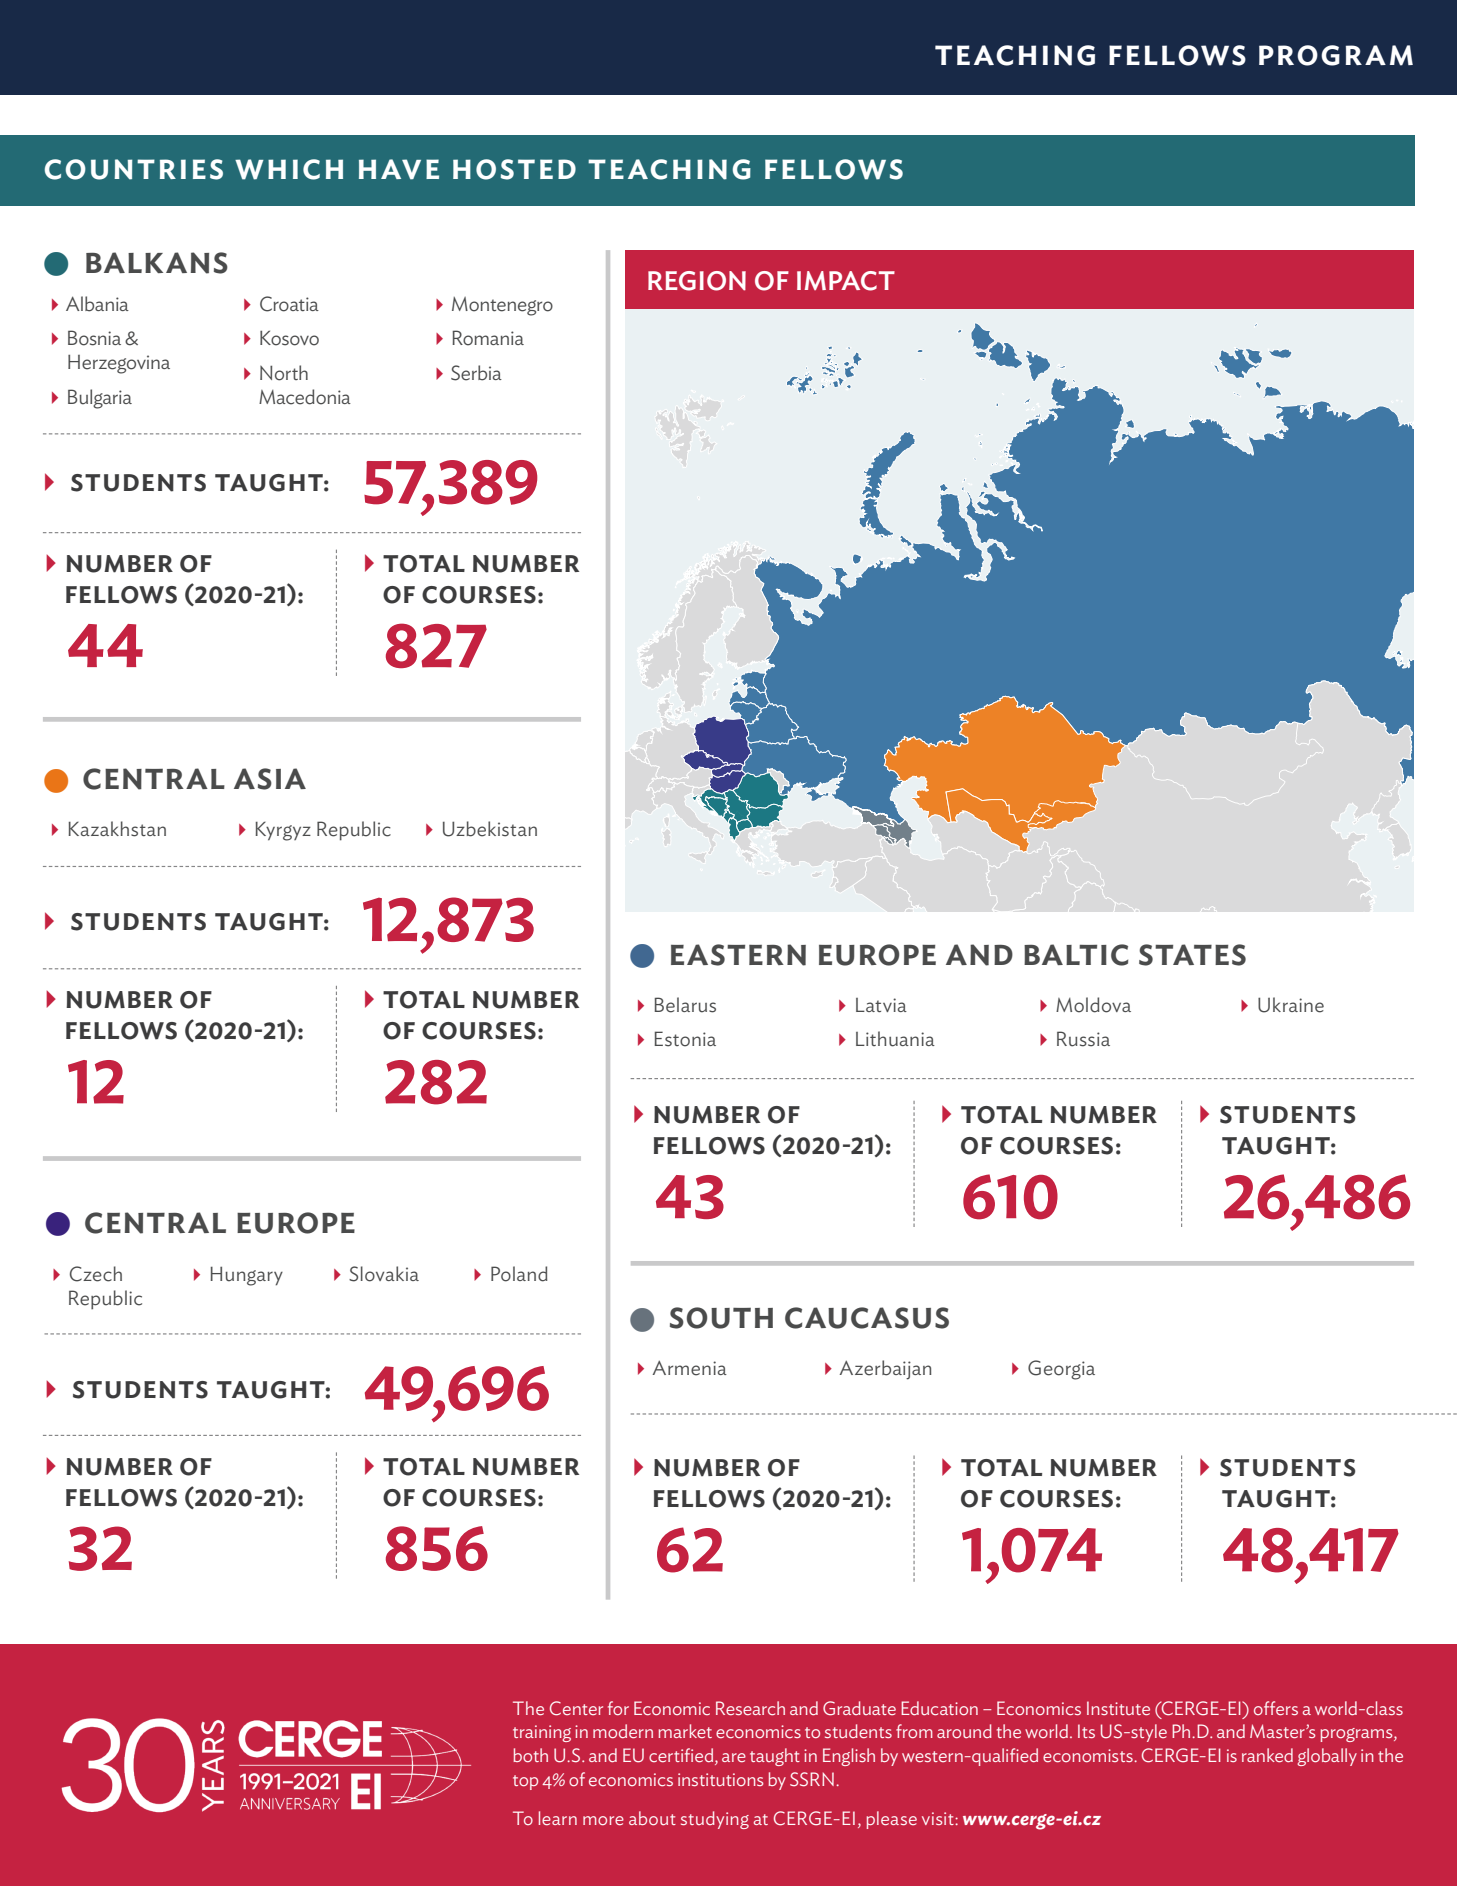 This screenshot has width=1457, height=1886. What do you see at coordinates (846, 281) in the screenshot?
I see `IMPACT` at bounding box center [846, 281].
